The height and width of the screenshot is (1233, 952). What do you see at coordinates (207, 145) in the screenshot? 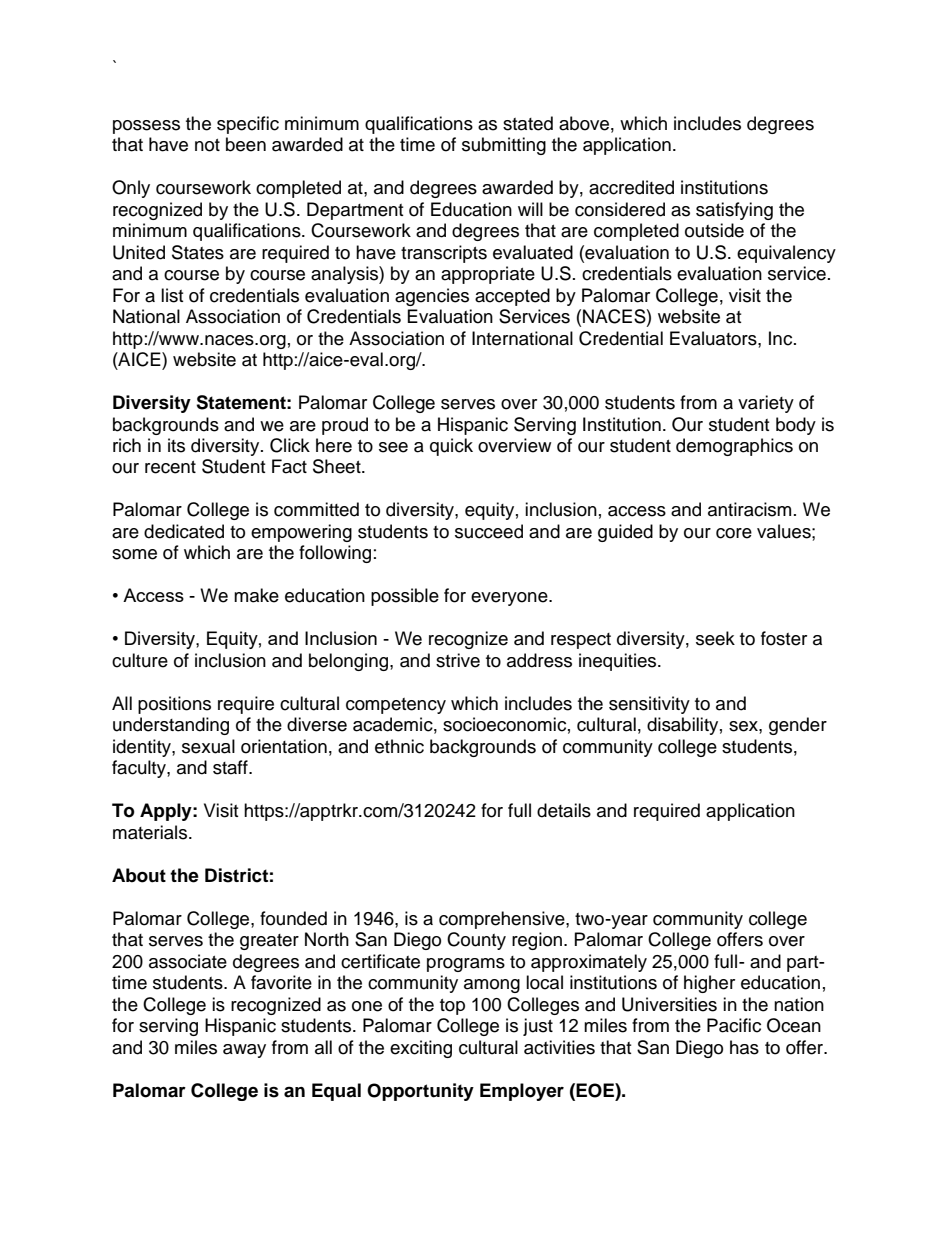
I see `not` at bounding box center [207, 145].
